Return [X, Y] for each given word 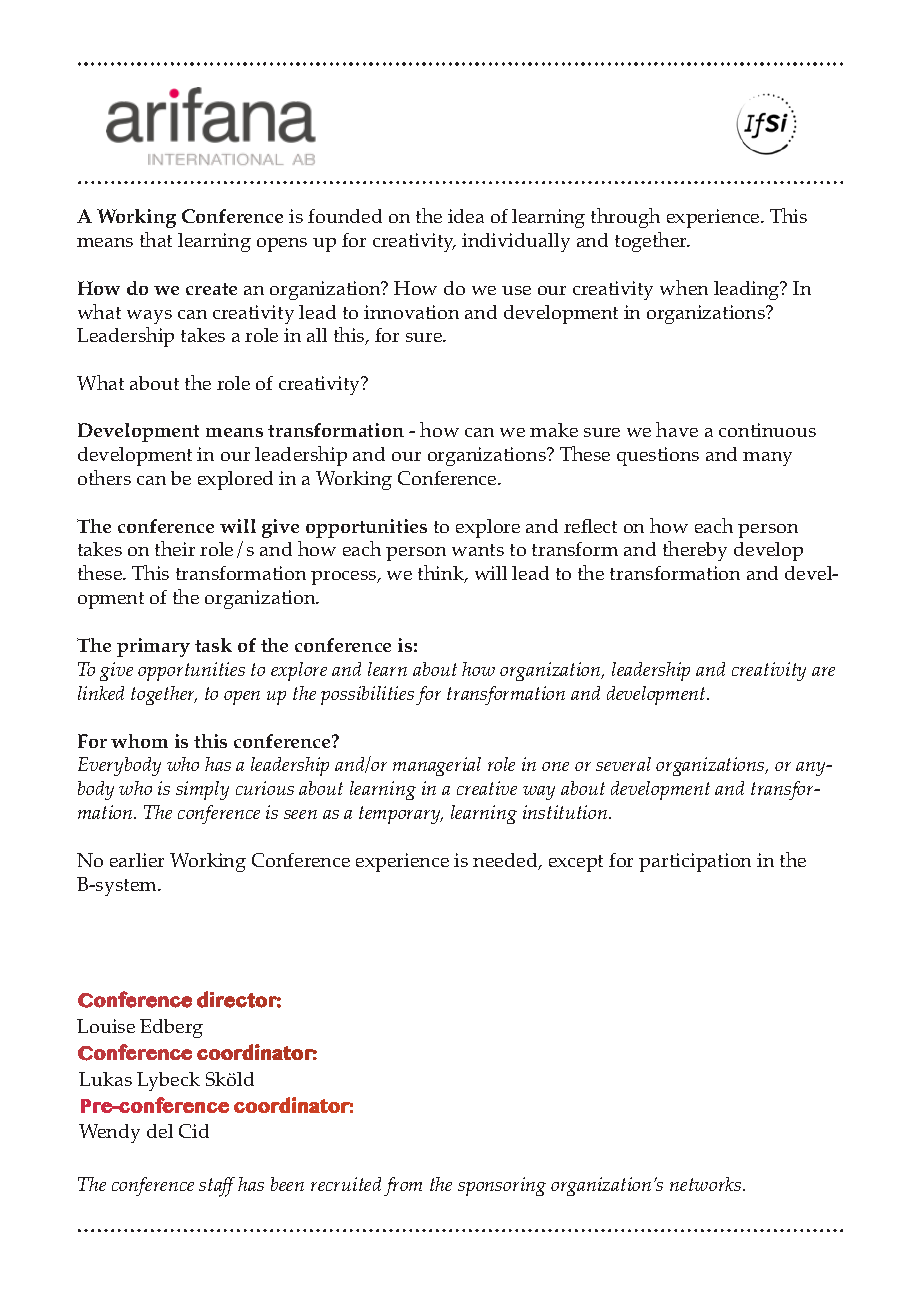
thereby [695, 551]
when [684, 287]
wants [478, 550]
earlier [137, 860]
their [175, 548]
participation [695, 862]
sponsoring [502, 1186]
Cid [194, 1131]
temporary [401, 815]
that [156, 239]
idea [466, 216]
